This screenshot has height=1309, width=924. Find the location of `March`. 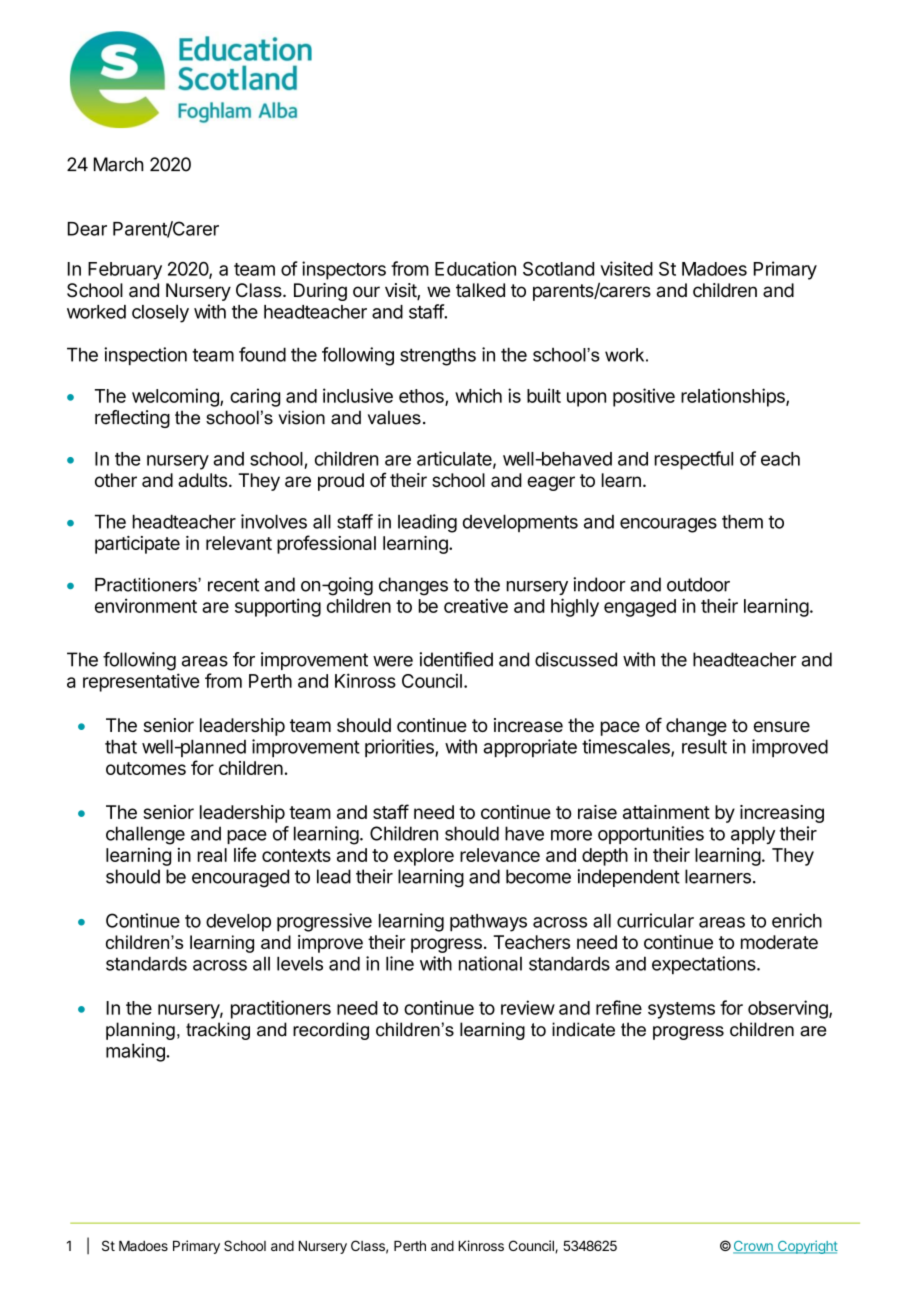

March is located at coordinates (119, 164).
